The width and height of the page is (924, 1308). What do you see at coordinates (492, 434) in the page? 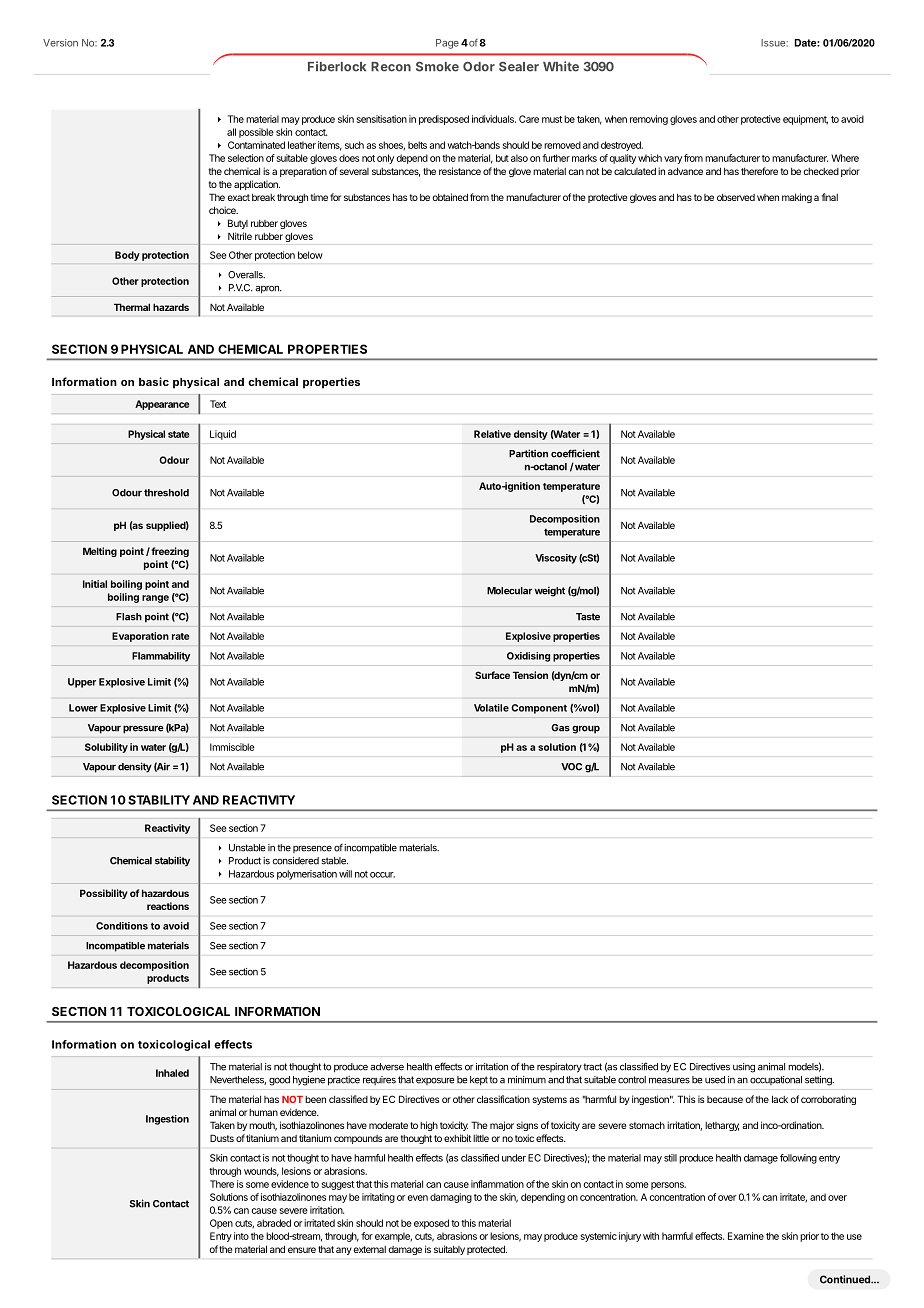
I see `Relative` at bounding box center [492, 434].
